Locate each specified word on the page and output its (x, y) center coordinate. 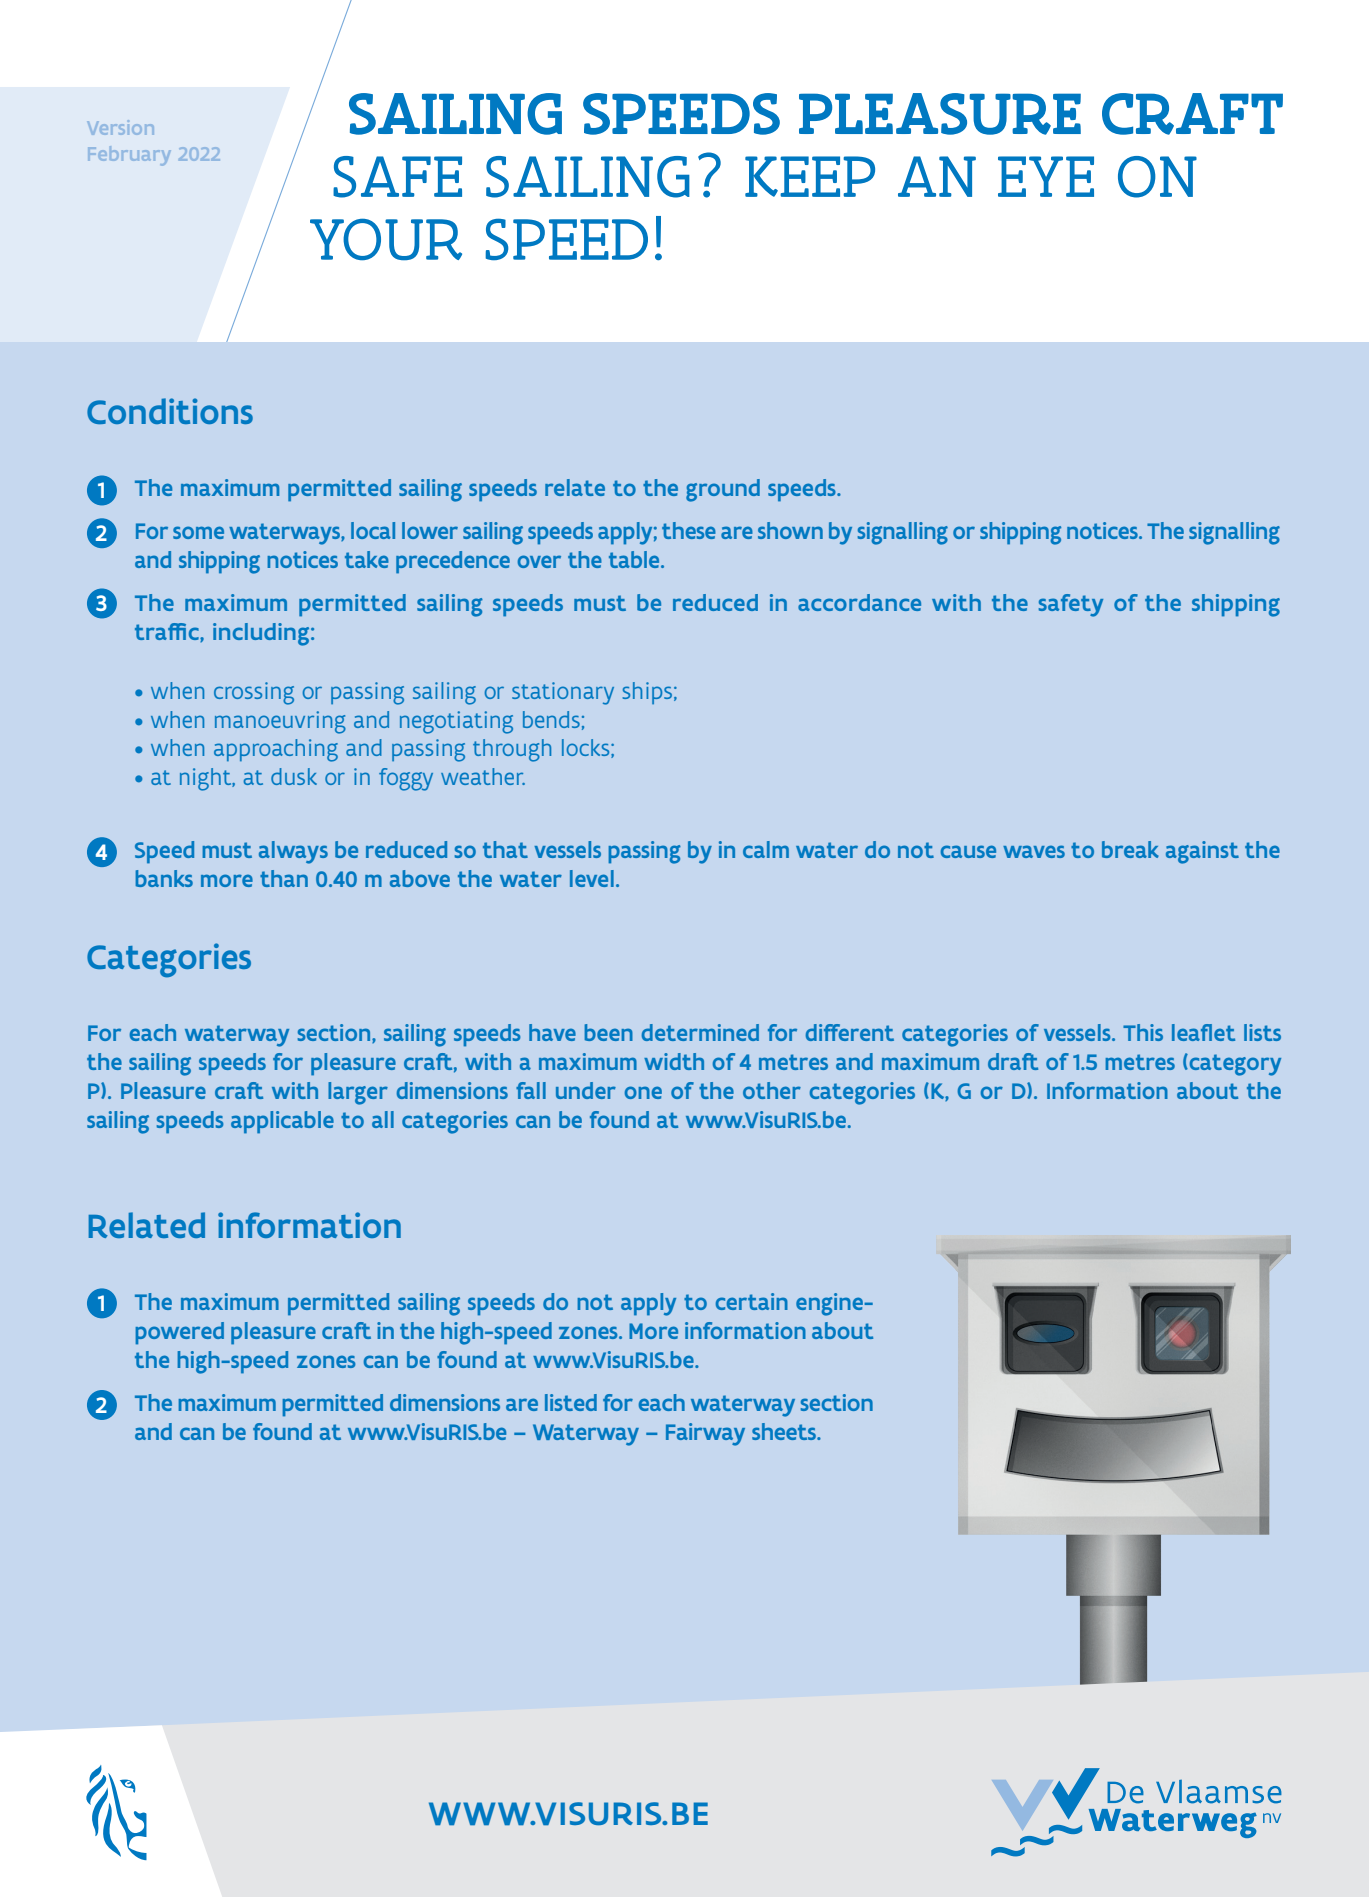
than (284, 878)
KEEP (810, 176)
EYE (1046, 176)
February (129, 156)
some (198, 532)
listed (571, 1402)
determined (700, 1032)
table (635, 559)
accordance (859, 602)
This (1143, 1032)
